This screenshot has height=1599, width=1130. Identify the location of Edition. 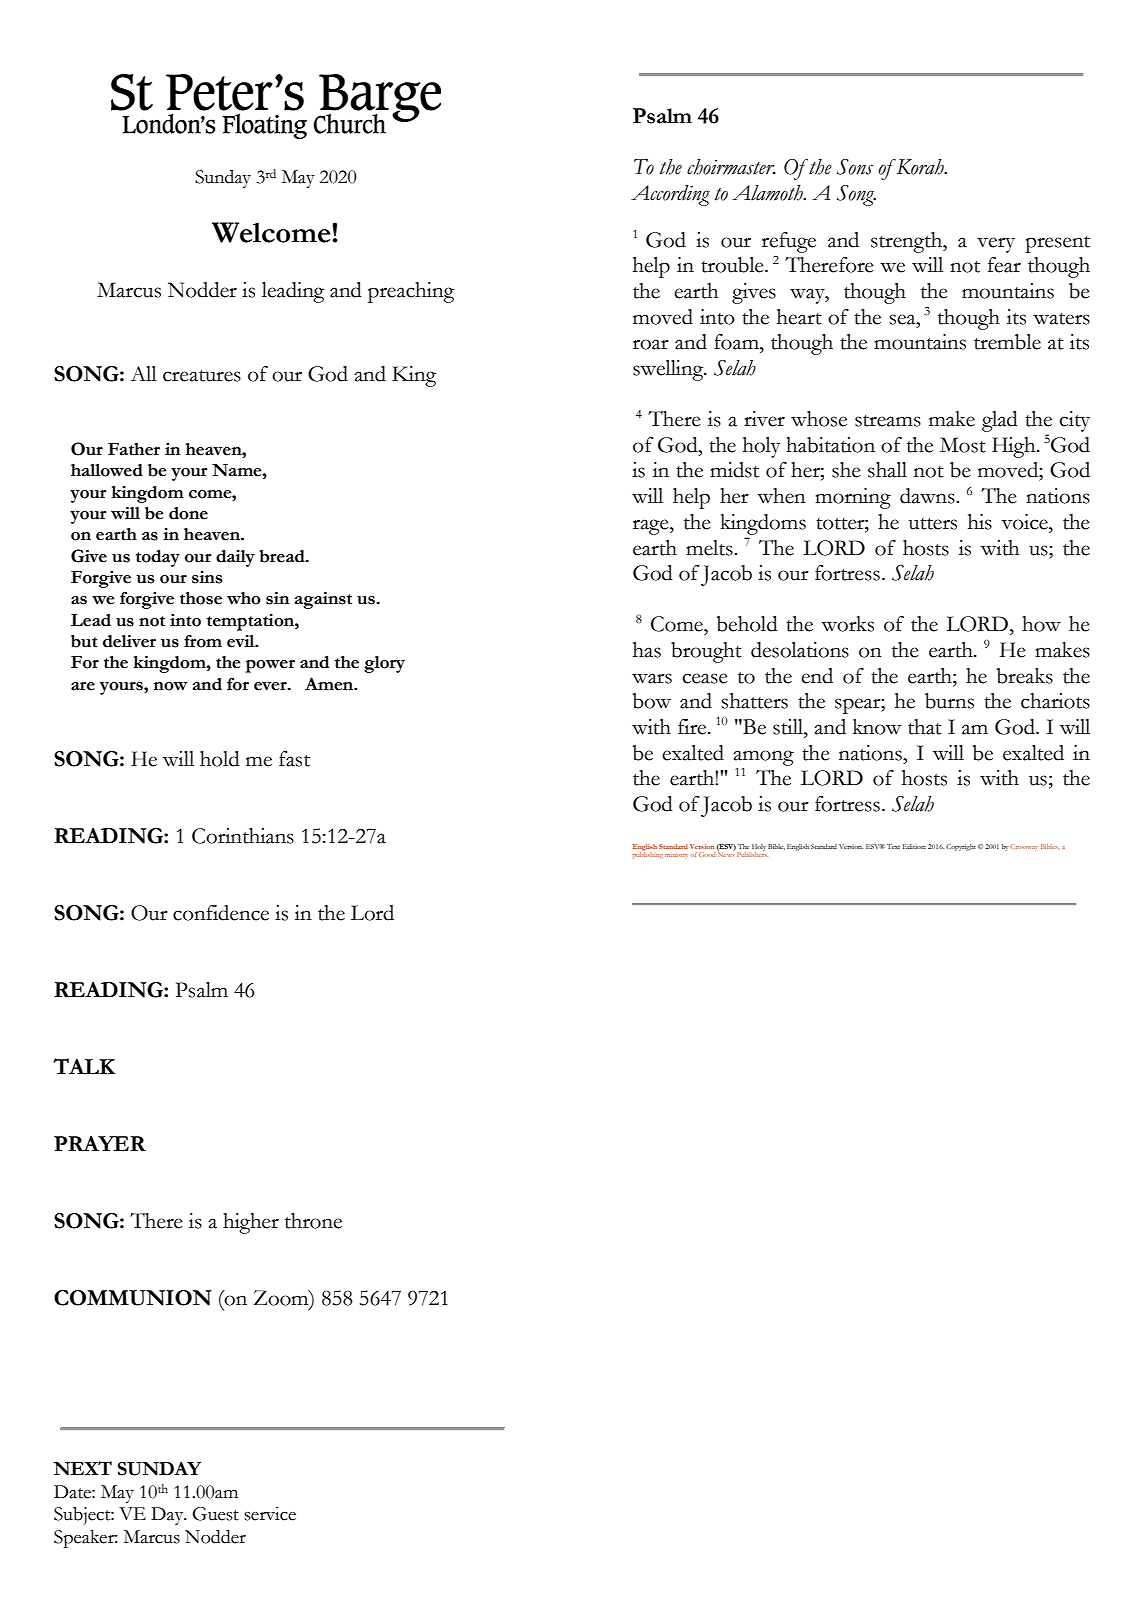
(914, 846).
